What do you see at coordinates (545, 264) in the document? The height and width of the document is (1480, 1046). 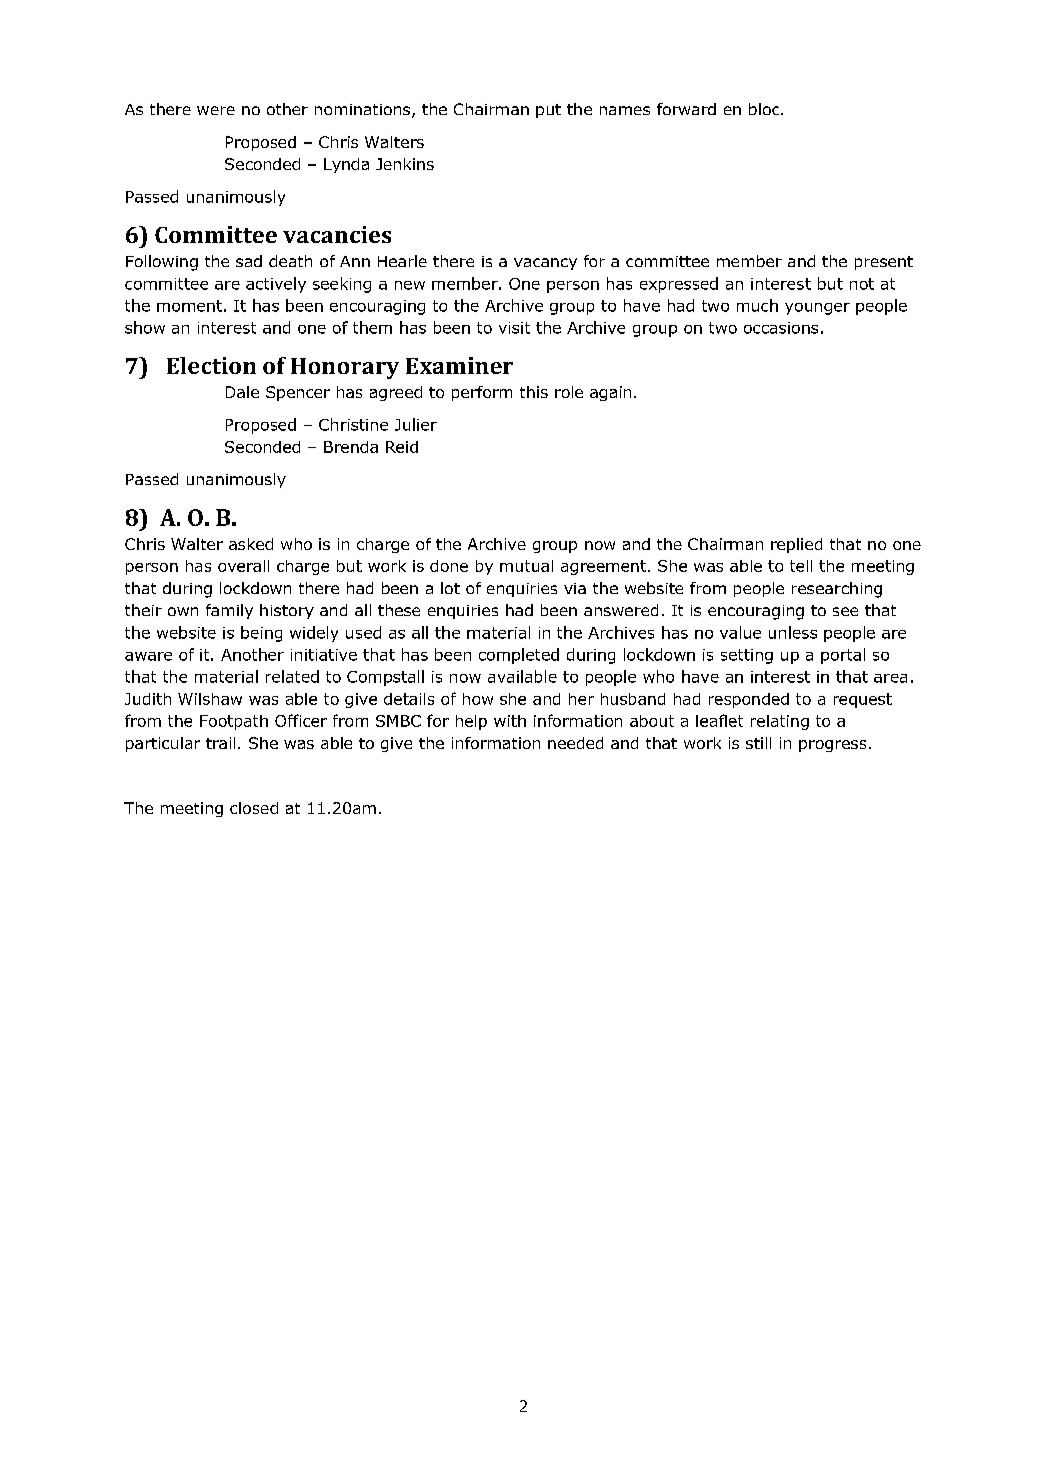 I see `vacancy` at bounding box center [545, 264].
